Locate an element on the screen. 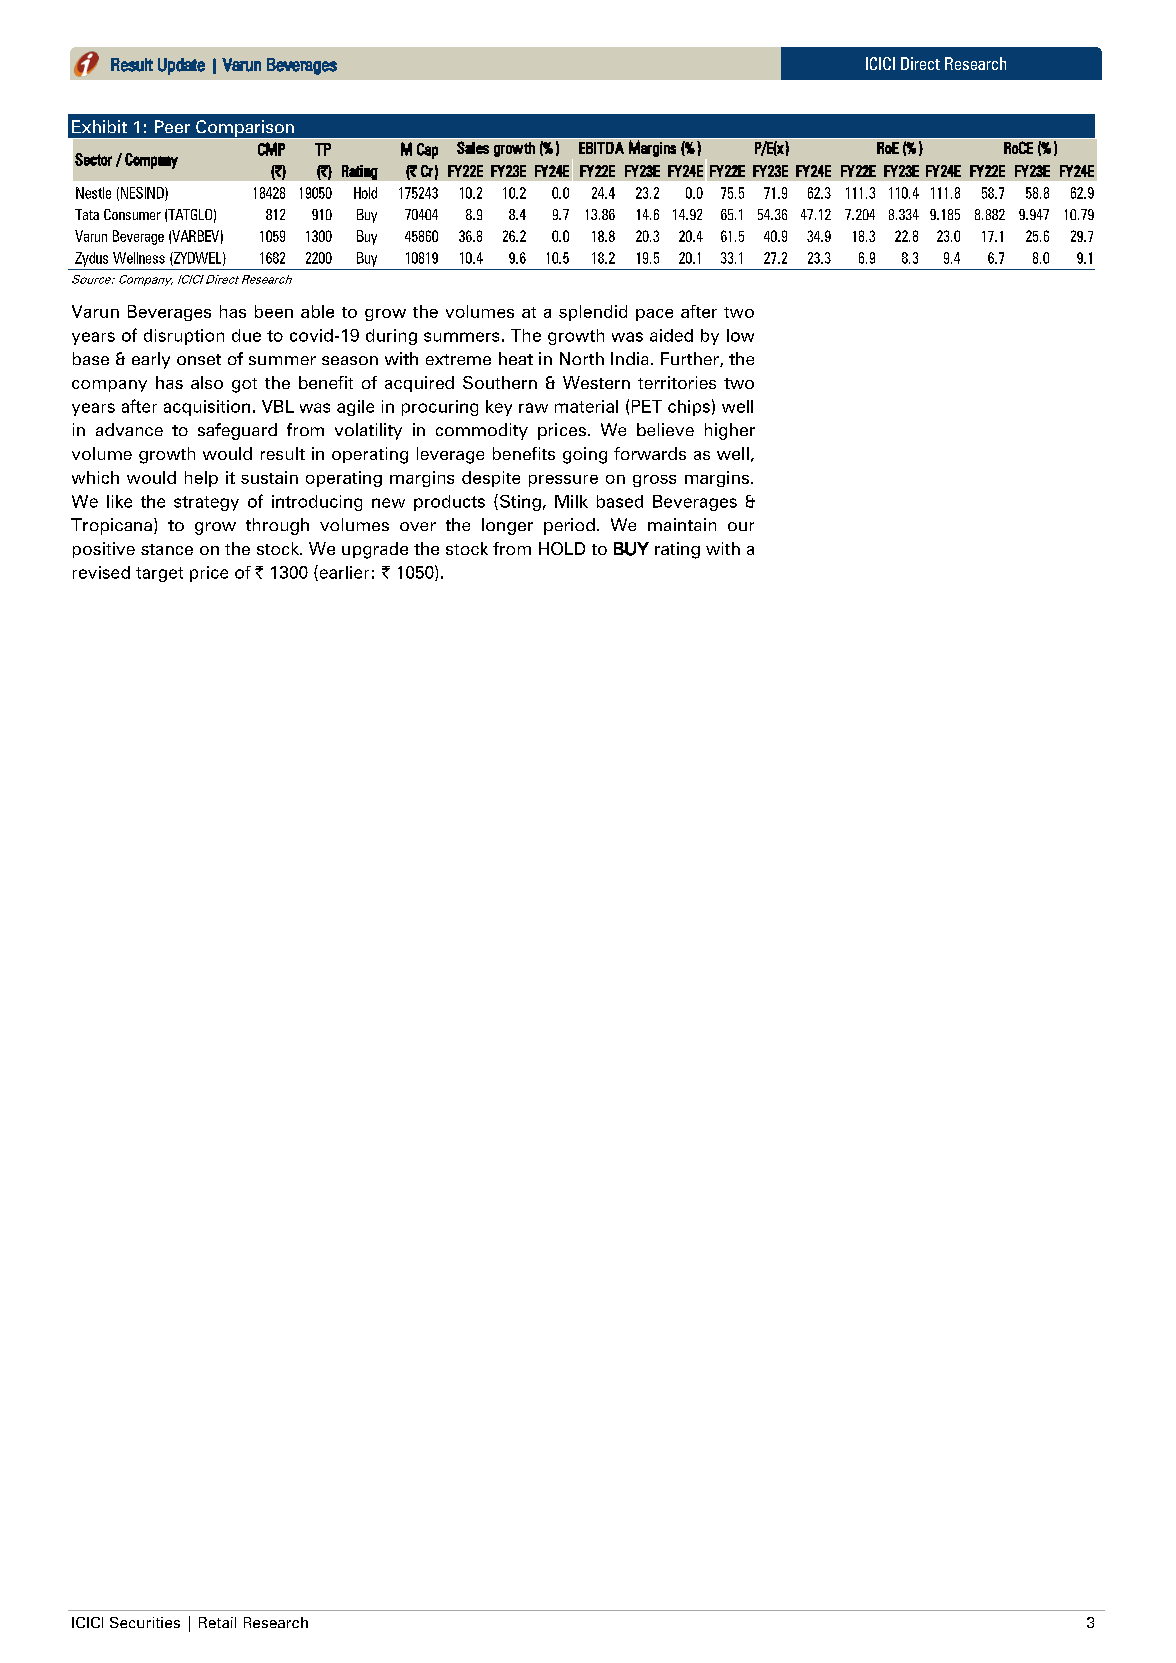  Securities is located at coordinates (145, 1622).
